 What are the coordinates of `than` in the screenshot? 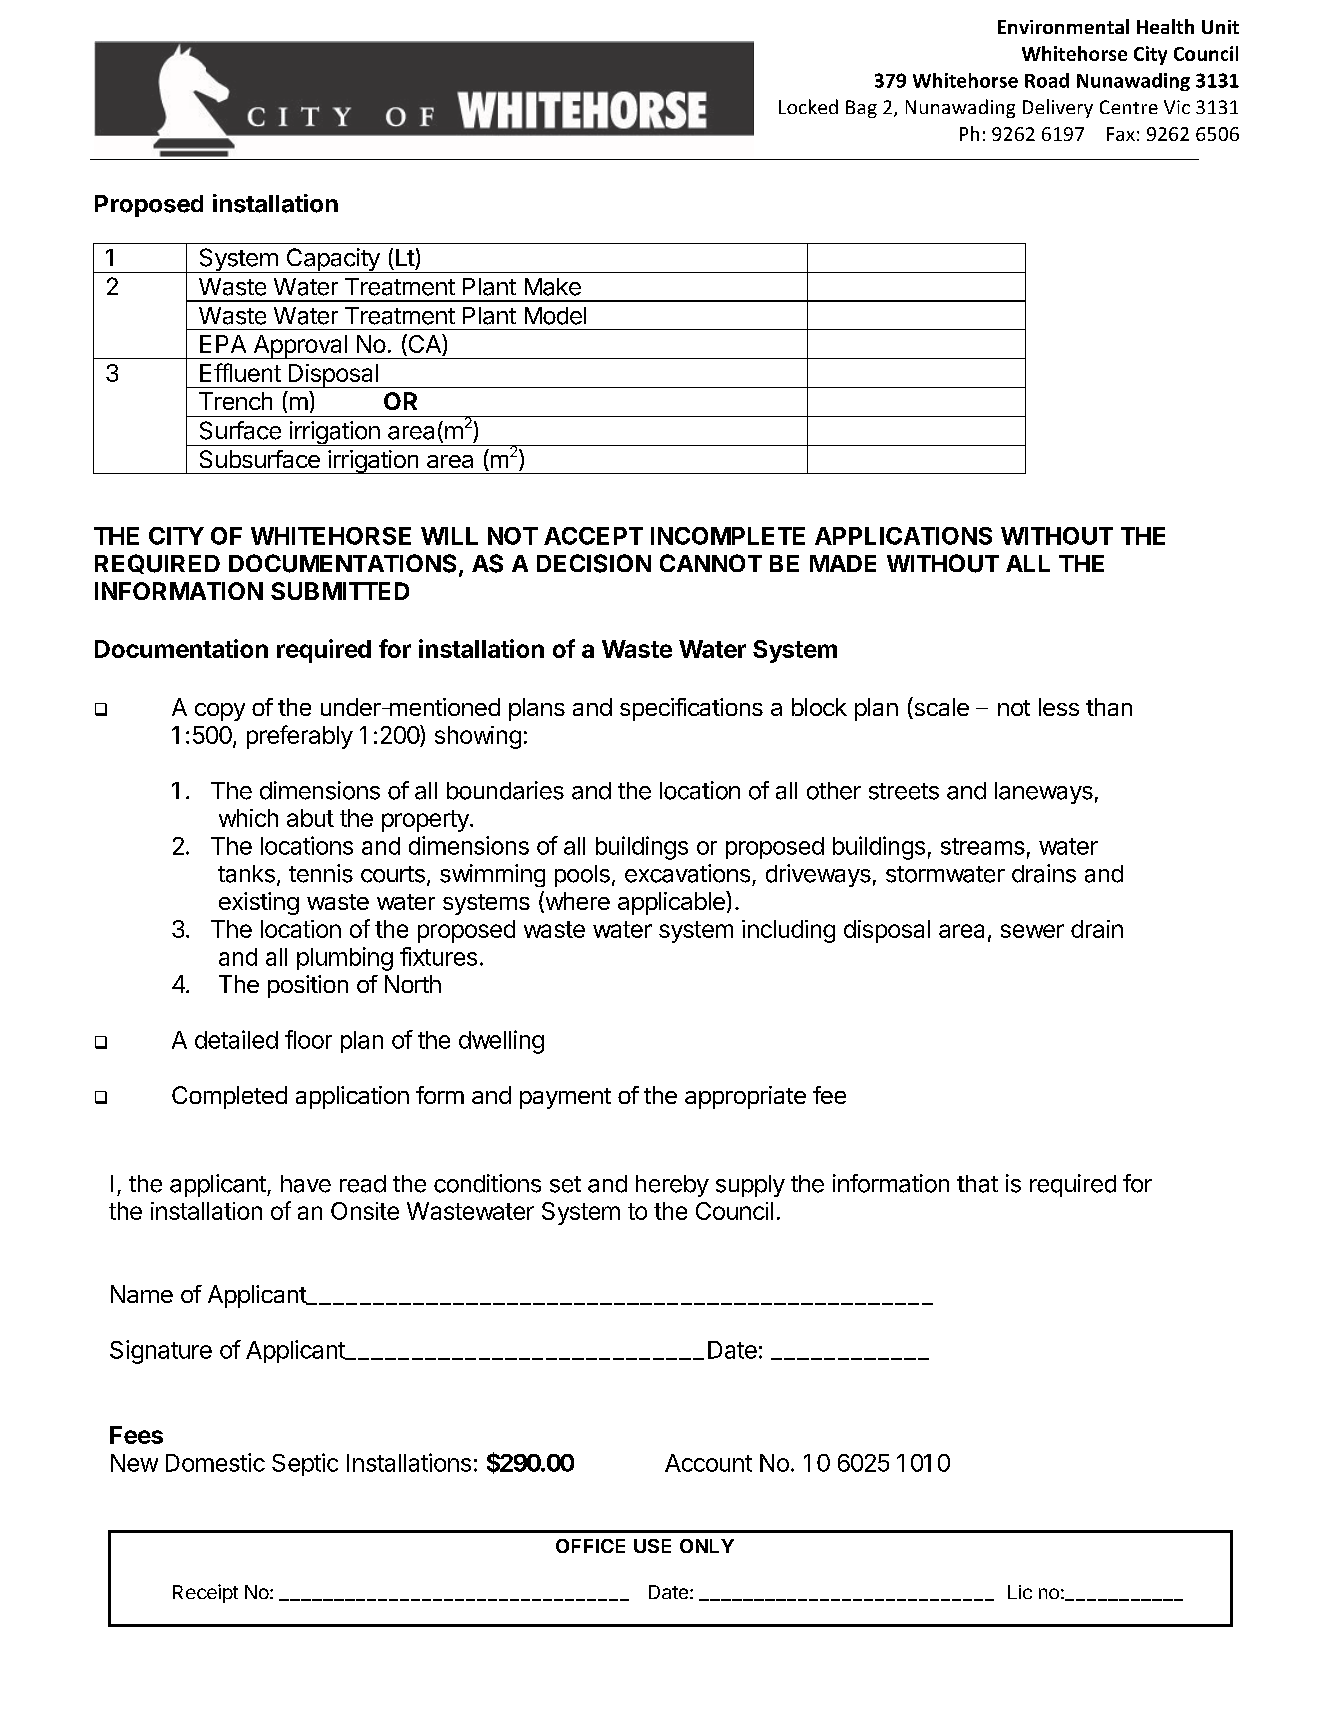 It's located at (1109, 707).
